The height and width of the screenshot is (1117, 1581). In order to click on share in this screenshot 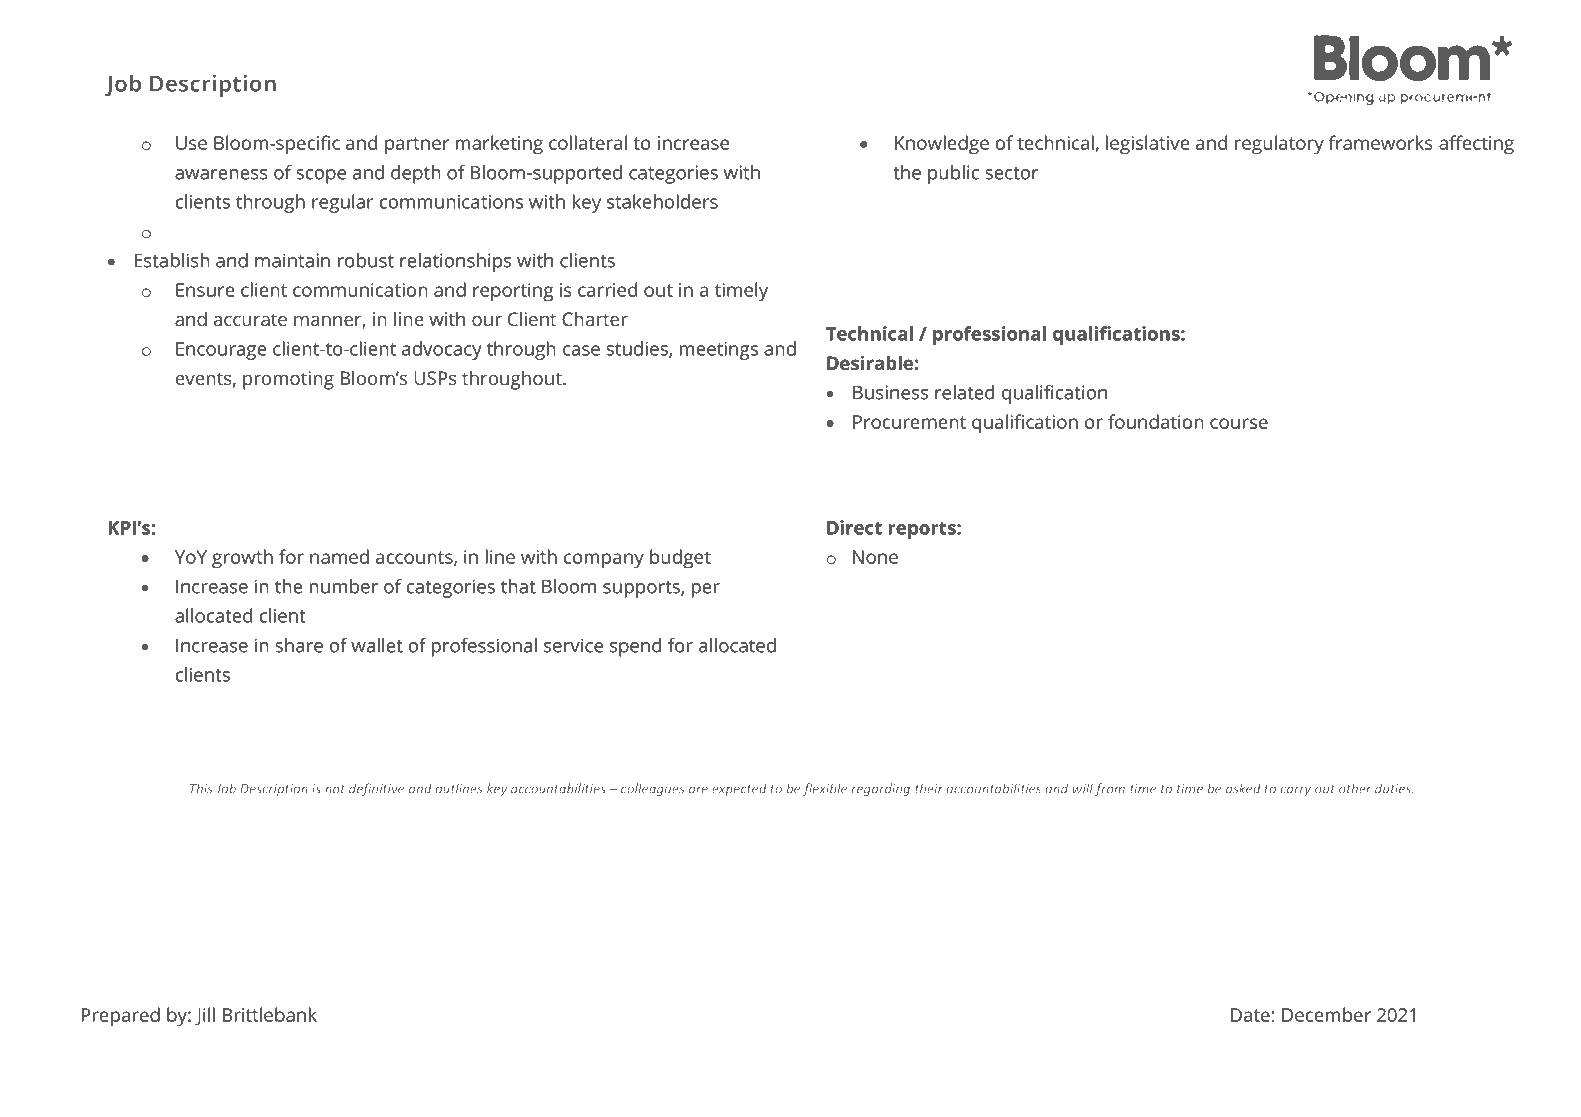, I will do `click(299, 645)`.
